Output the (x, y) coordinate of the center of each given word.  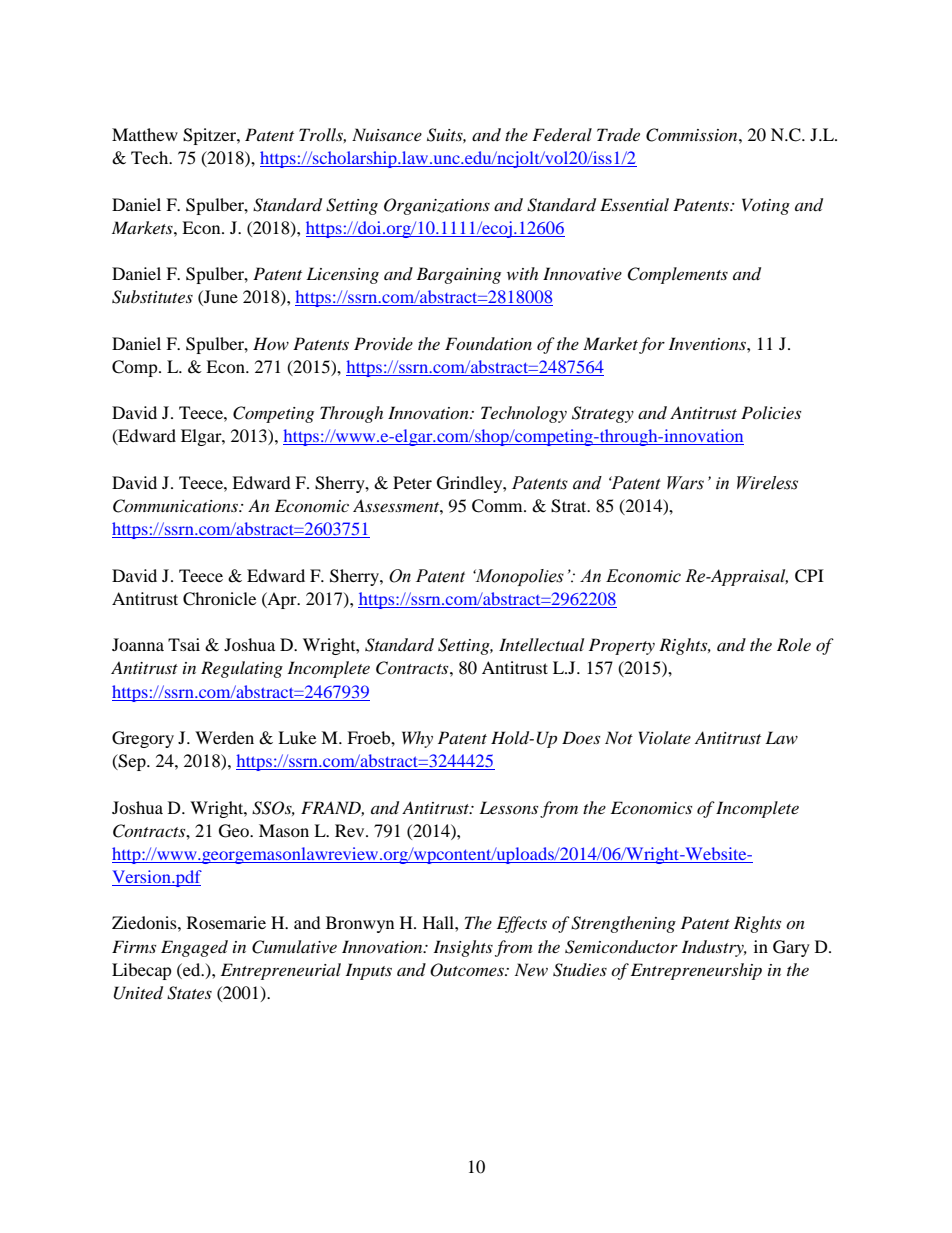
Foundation (488, 343)
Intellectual (541, 644)
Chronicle (219, 599)
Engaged (194, 948)
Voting (766, 206)
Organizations (437, 206)
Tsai (184, 644)
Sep (132, 762)
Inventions (708, 343)
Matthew (145, 134)
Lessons (508, 807)
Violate (665, 737)
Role (794, 644)
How (271, 343)
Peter (412, 482)
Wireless (767, 483)
